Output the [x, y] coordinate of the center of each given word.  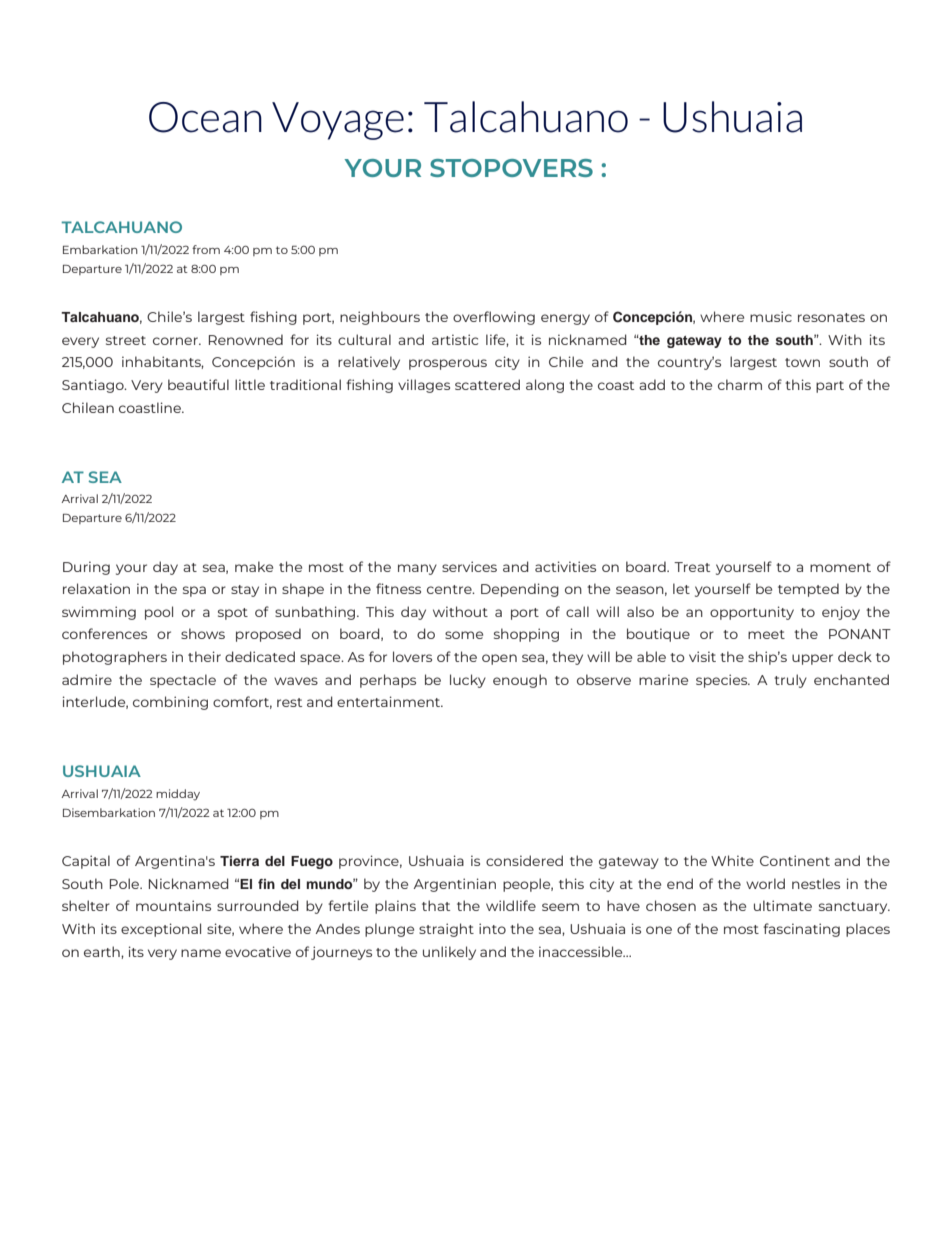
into [492, 928]
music [771, 316]
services [469, 566]
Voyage [338, 121]
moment [840, 567]
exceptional [161, 930]
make [254, 566]
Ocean [205, 117]
